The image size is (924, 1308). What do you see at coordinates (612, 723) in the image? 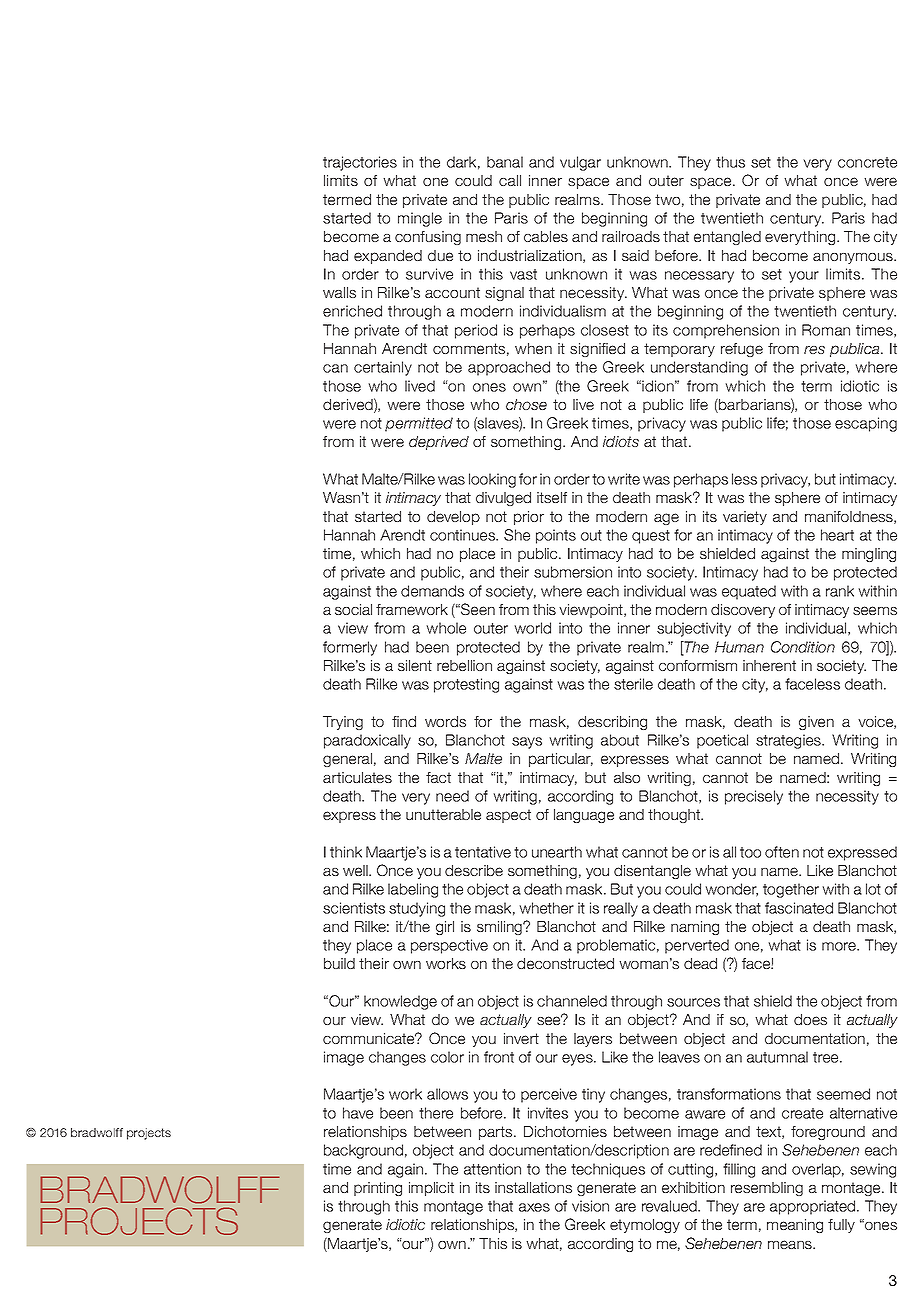
I see `describing` at bounding box center [612, 723].
